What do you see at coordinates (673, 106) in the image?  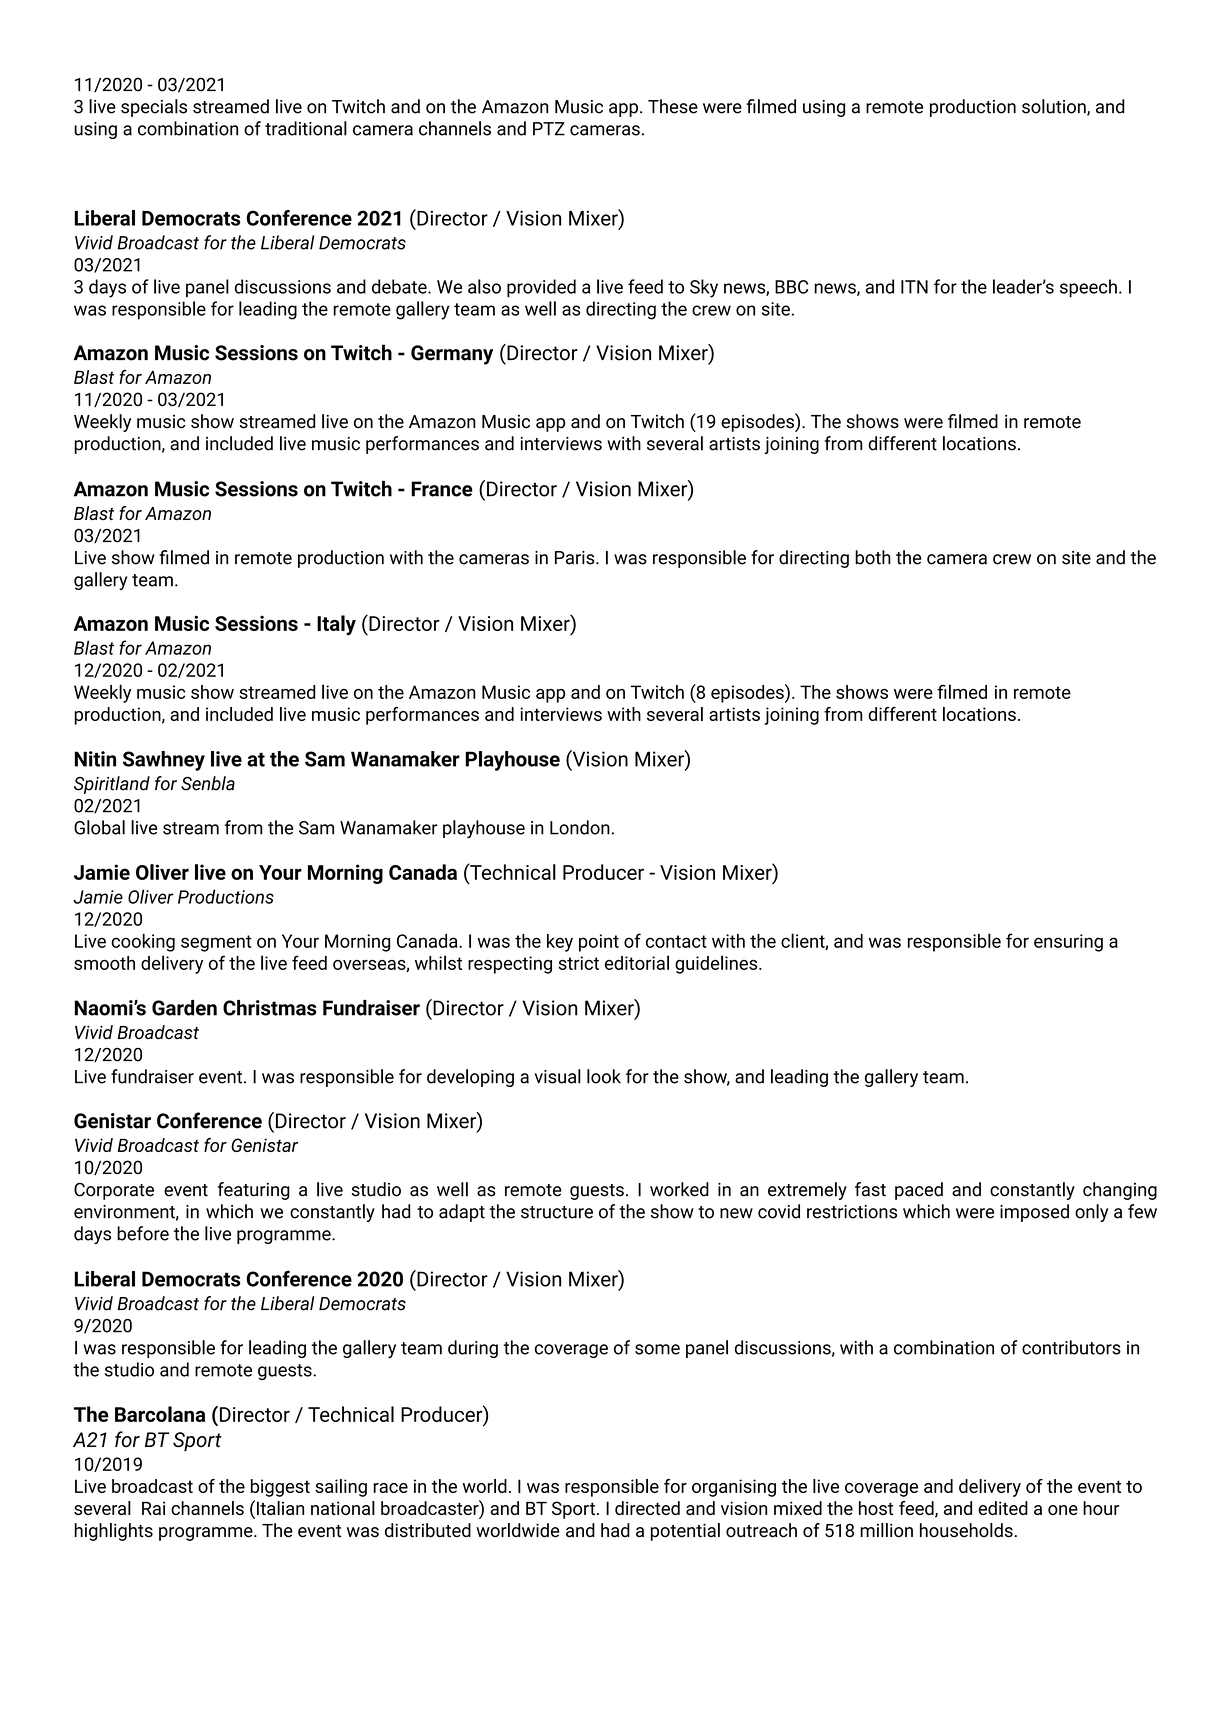 I see `These` at bounding box center [673, 106].
